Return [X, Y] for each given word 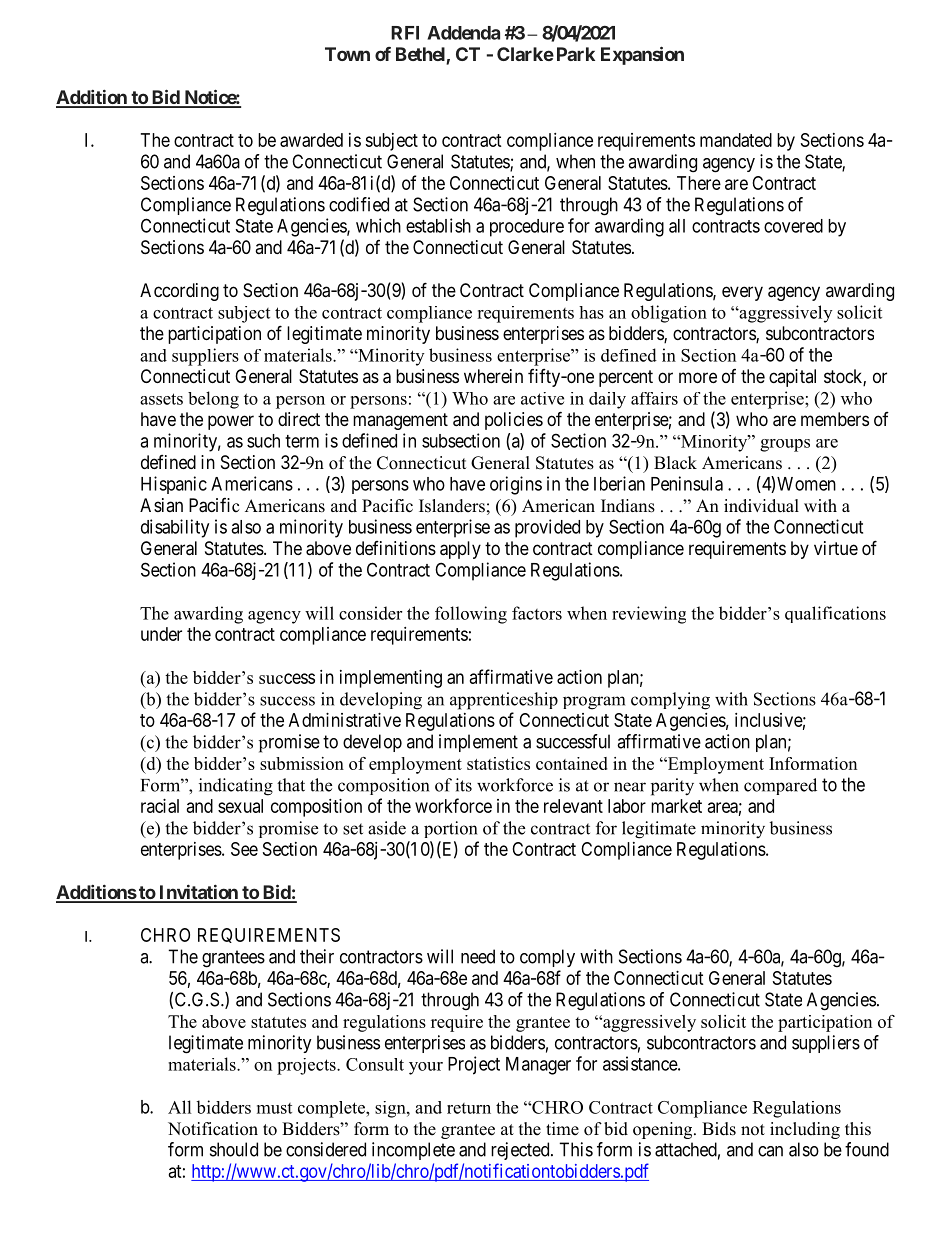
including [805, 1130]
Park [576, 54]
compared [780, 786]
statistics [498, 763]
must [274, 1108]
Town [347, 54]
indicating [236, 787]
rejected [521, 1151]
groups [785, 445]
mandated [736, 140]
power [231, 422]
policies [514, 421]
